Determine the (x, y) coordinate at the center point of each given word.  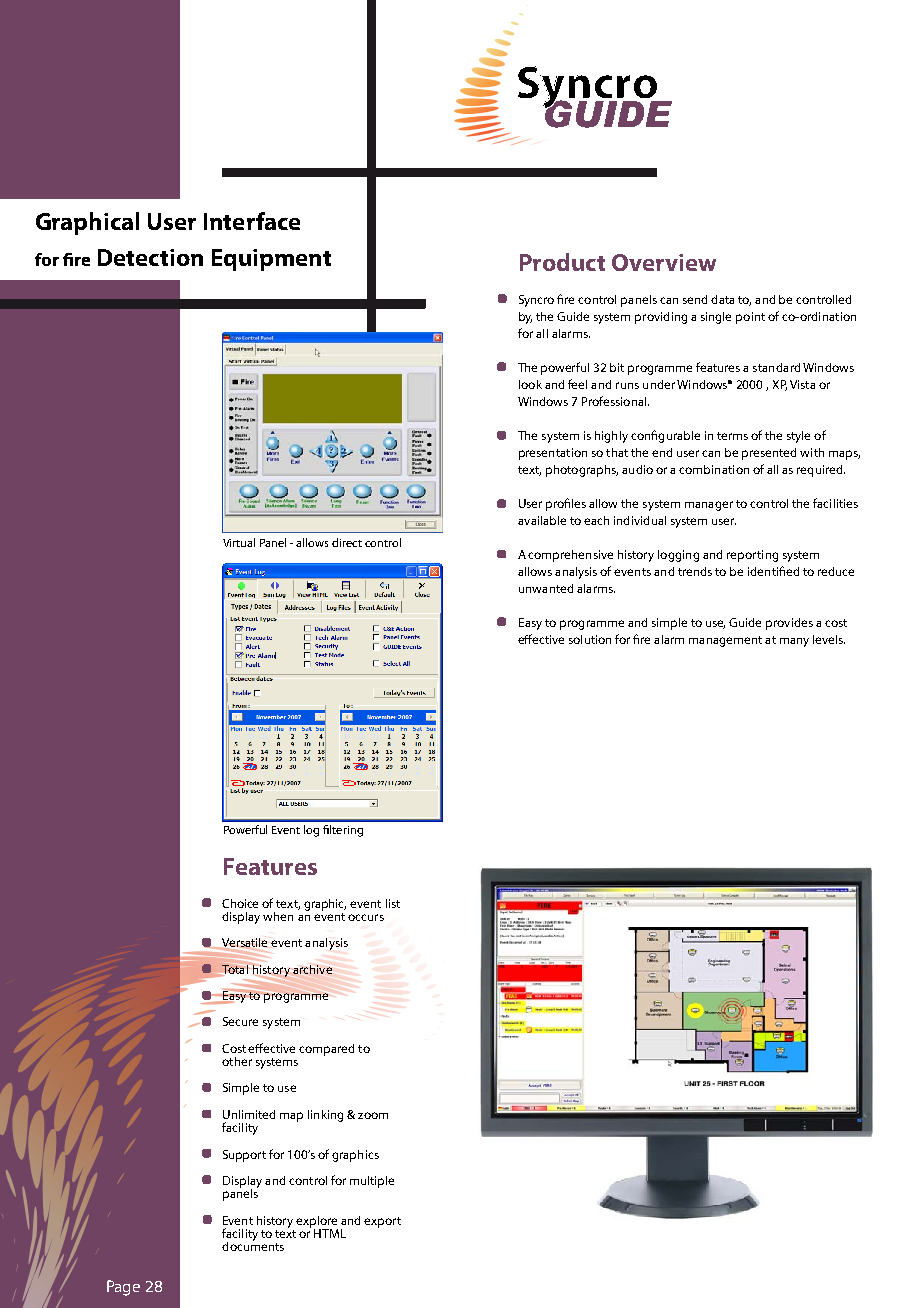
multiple (372, 1182)
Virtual (239, 542)
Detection (150, 257)
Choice (240, 903)
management (725, 641)
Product (562, 262)
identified (773, 571)
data (722, 299)
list (393, 903)
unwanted (546, 588)
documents (253, 1245)
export (382, 1222)
